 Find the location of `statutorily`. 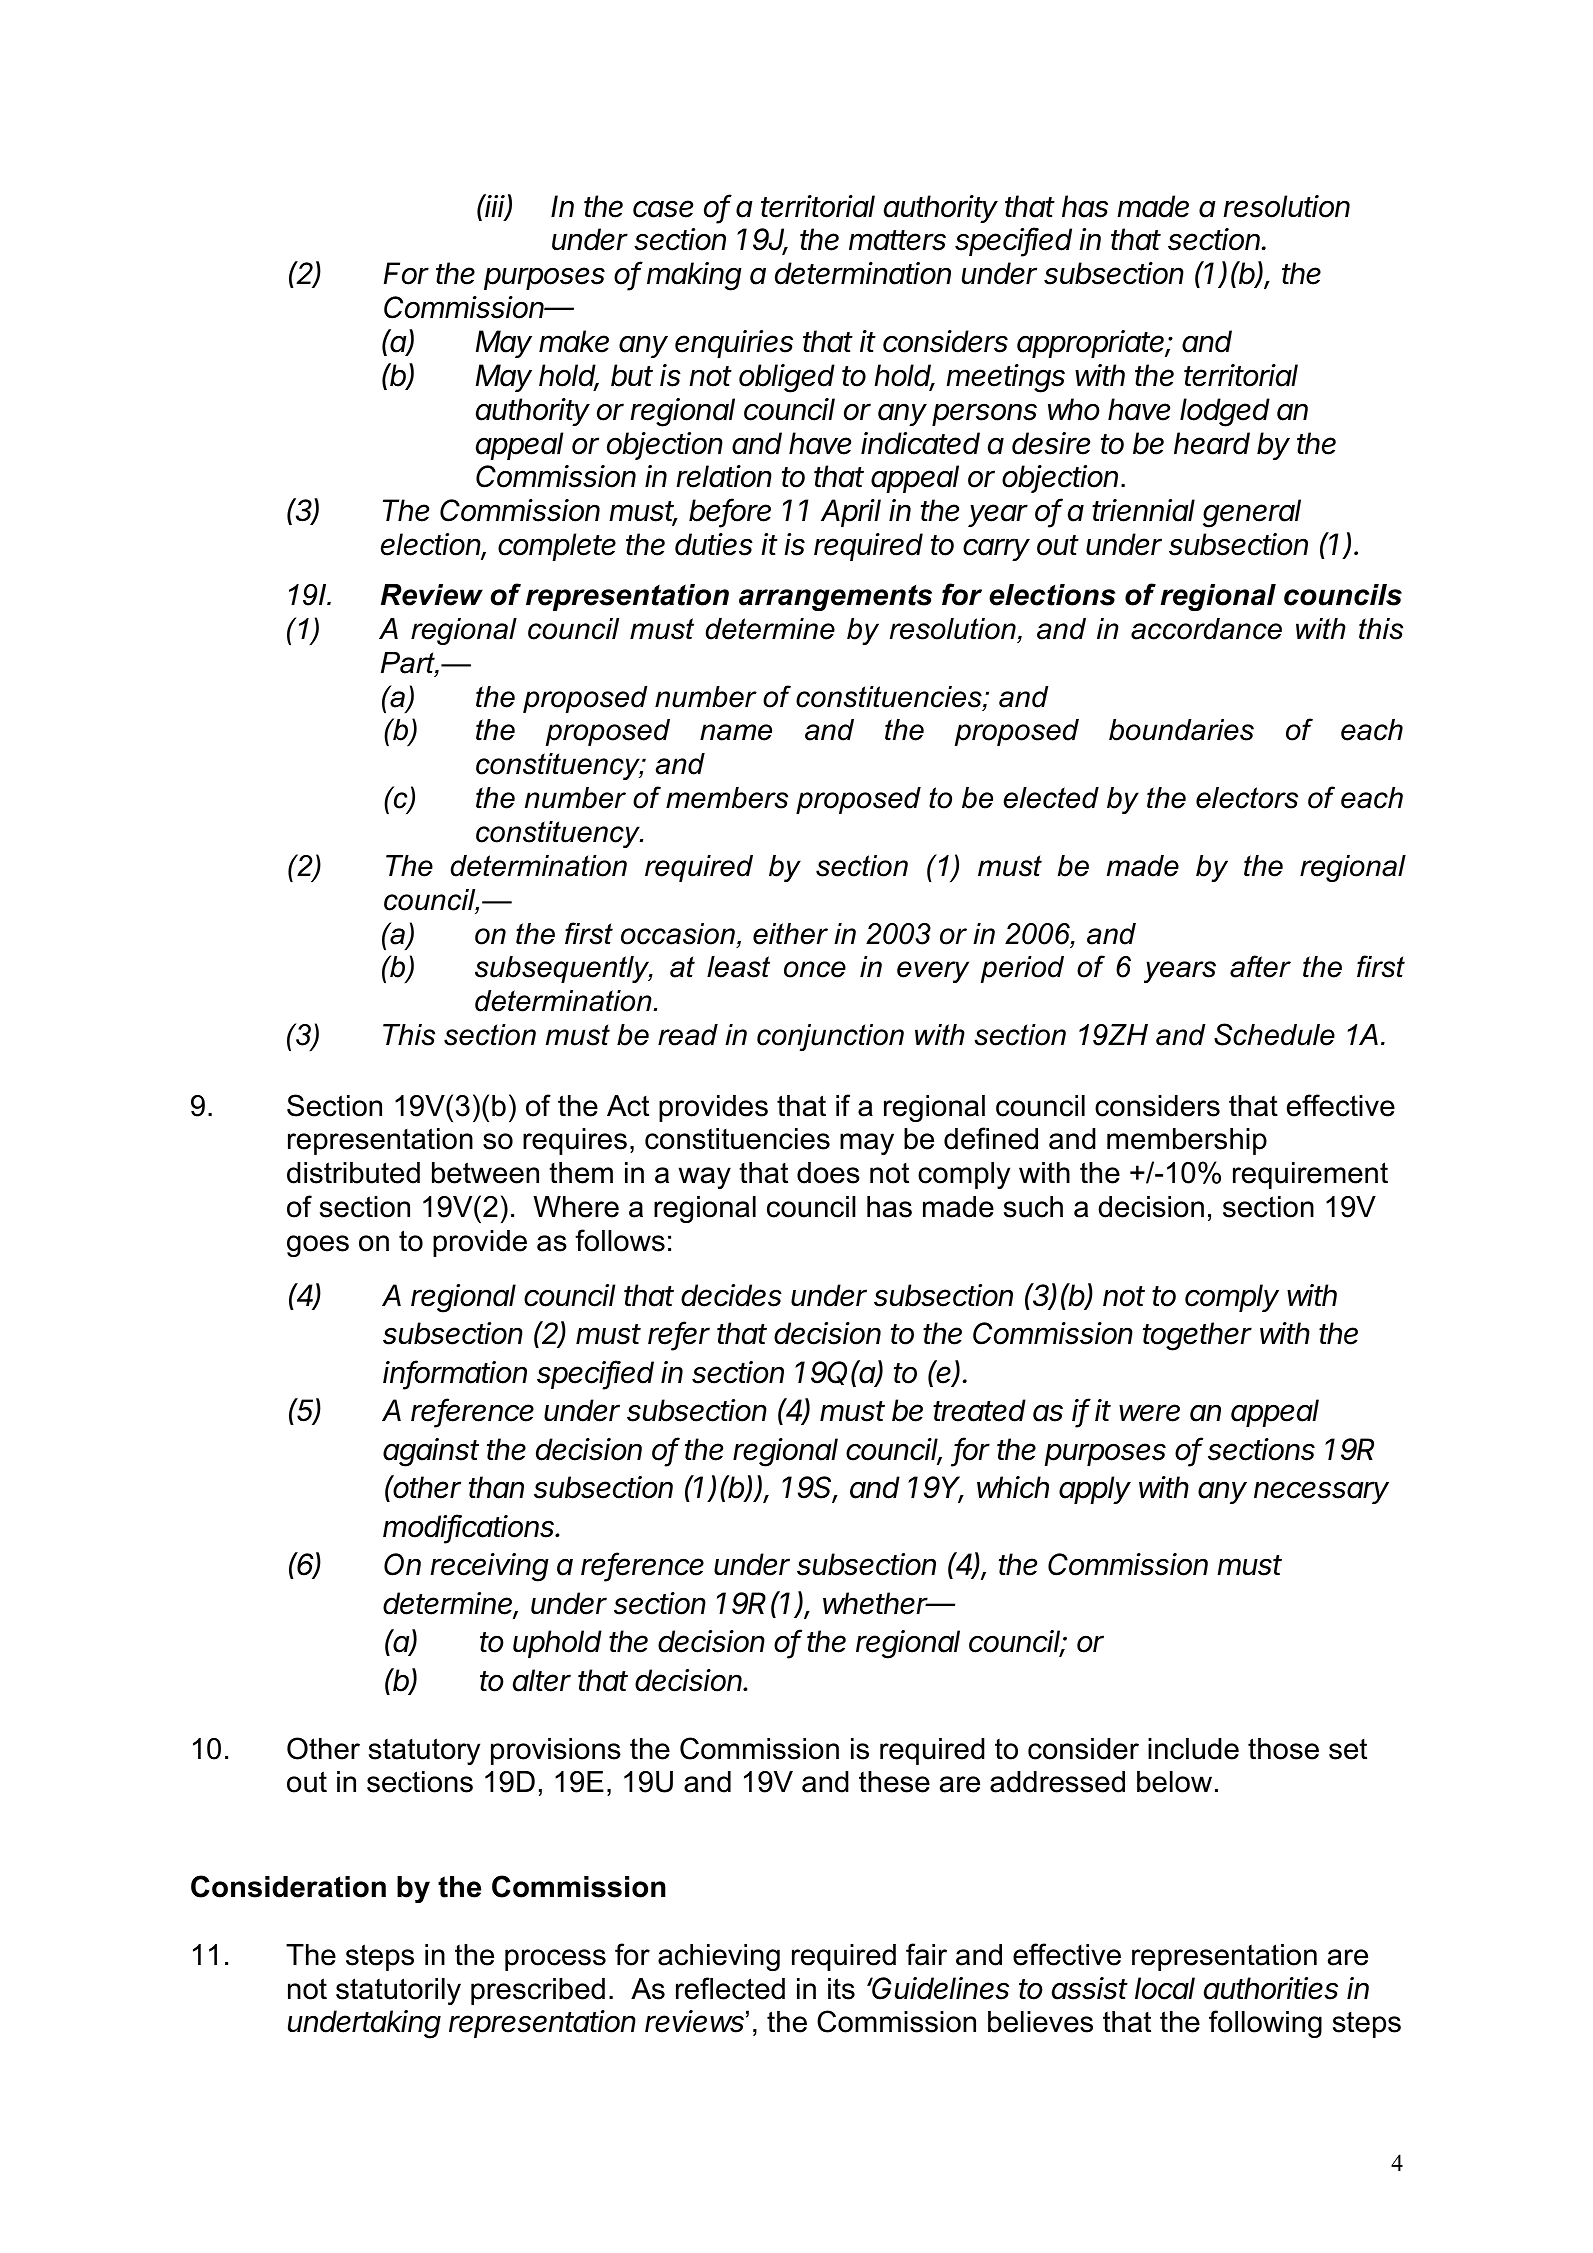

statutorily is located at coordinates (398, 1991).
